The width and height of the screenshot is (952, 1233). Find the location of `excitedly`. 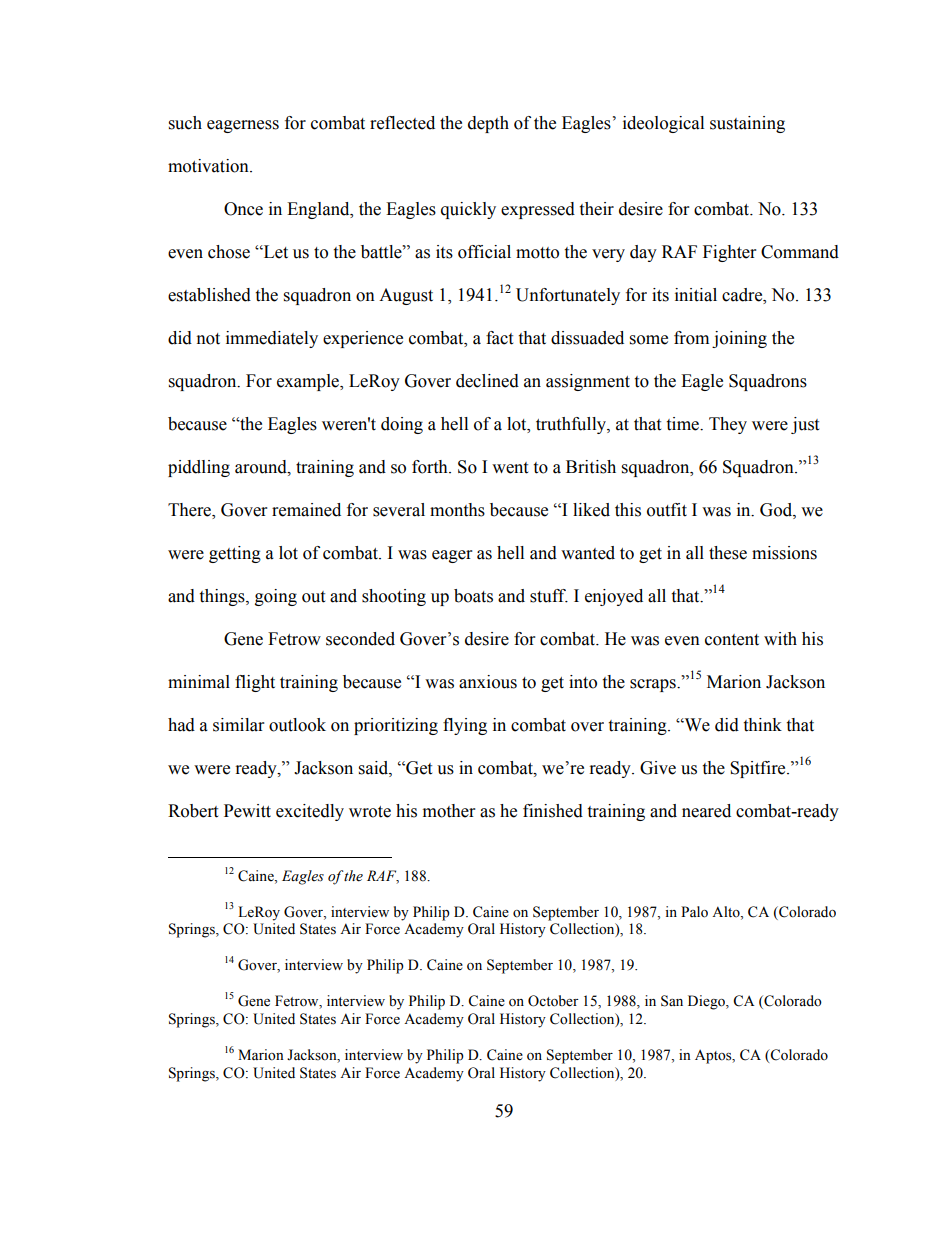

excitedly is located at coordinates (310, 812).
